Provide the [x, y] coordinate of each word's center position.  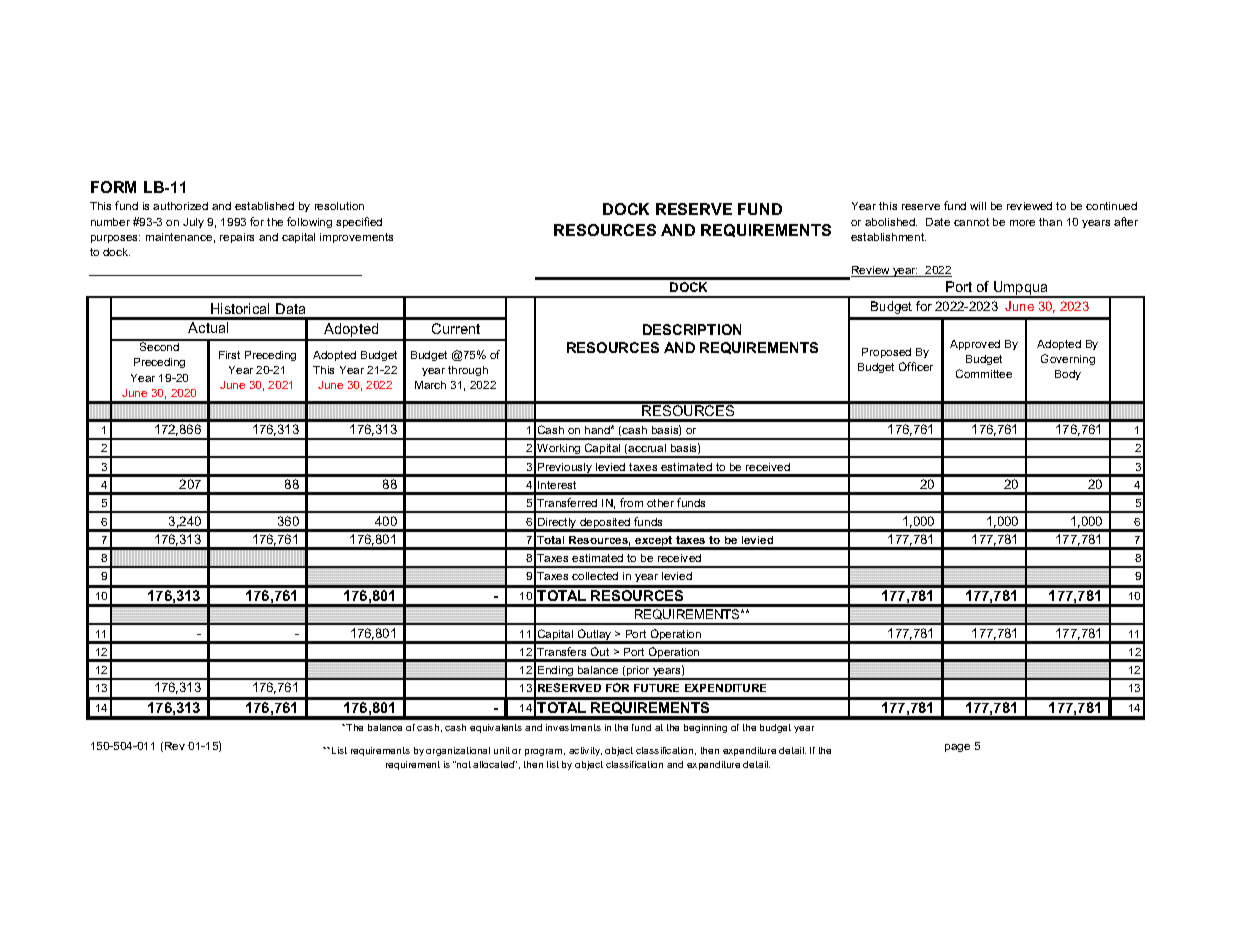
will [978, 206]
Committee [984, 373]
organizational [458, 751]
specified [359, 222]
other [660, 503]
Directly [557, 524]
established [264, 206]
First [229, 355]
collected [595, 576]
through [468, 371]
